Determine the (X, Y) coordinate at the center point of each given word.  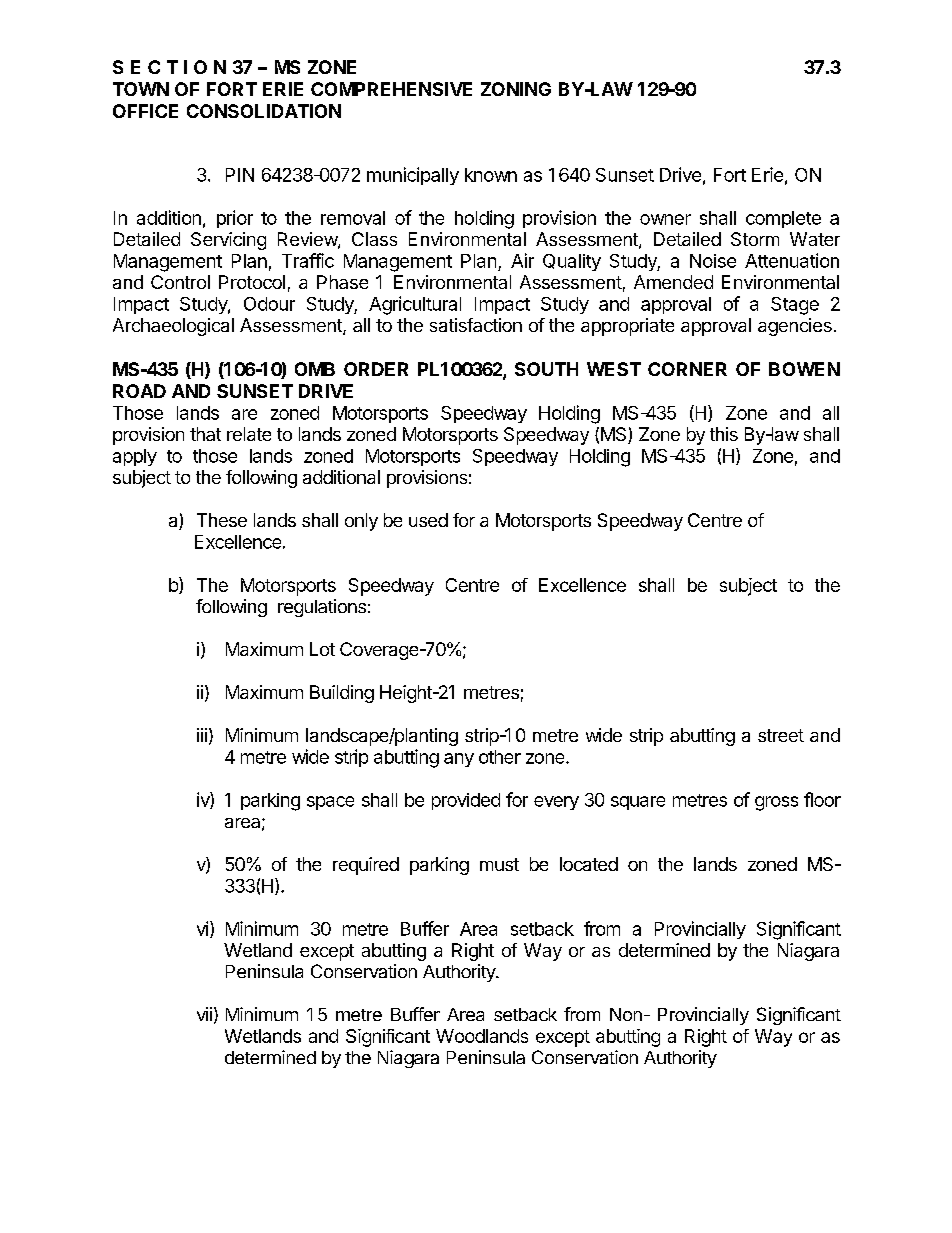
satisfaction (476, 325)
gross (776, 803)
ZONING (516, 89)
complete (783, 219)
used (428, 520)
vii (204, 1014)
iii (202, 735)
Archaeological (173, 327)
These (222, 520)
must (499, 864)
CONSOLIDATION (264, 111)
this (724, 434)
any (459, 760)
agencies (795, 327)
